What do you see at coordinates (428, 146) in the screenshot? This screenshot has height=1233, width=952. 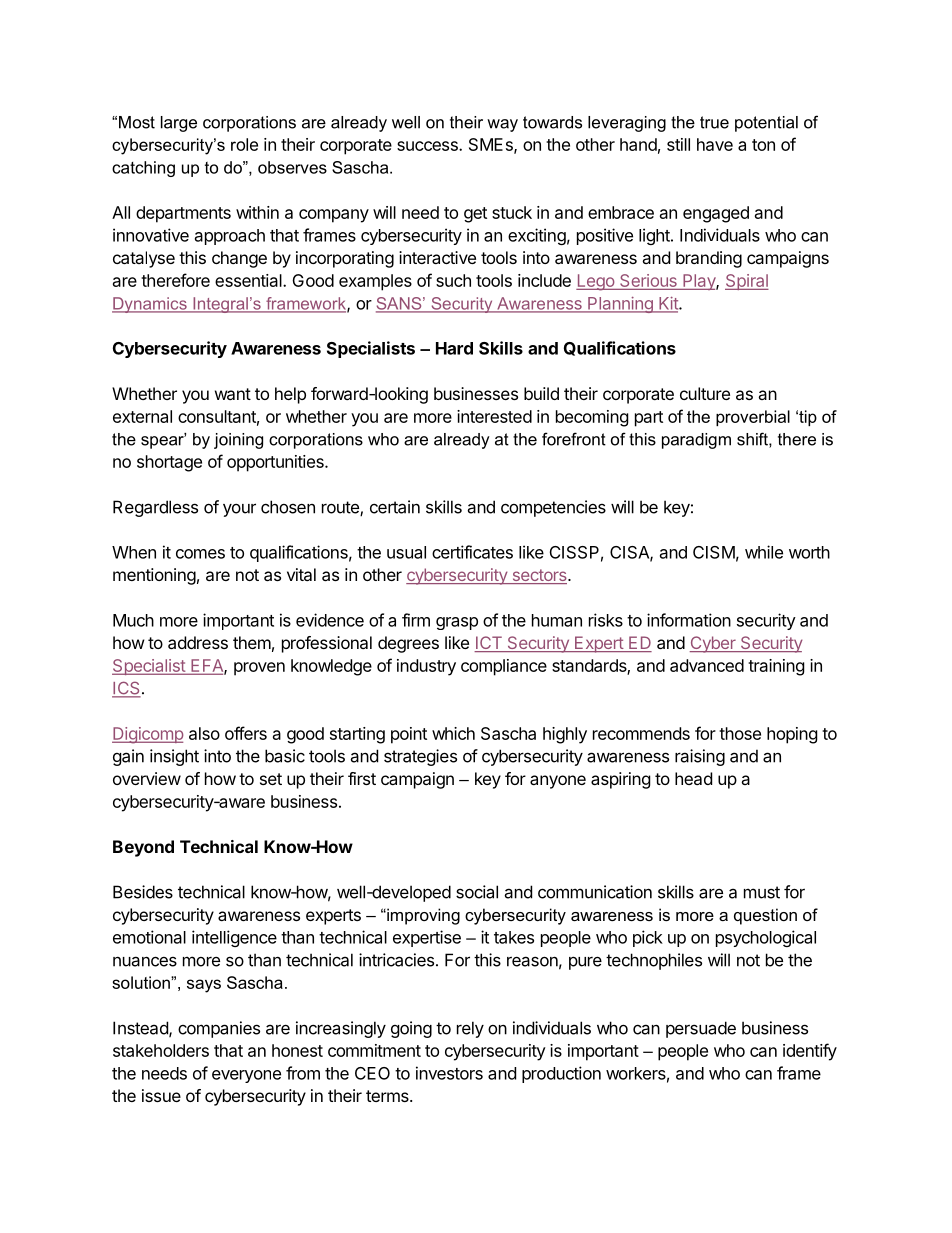 I see `success` at bounding box center [428, 146].
